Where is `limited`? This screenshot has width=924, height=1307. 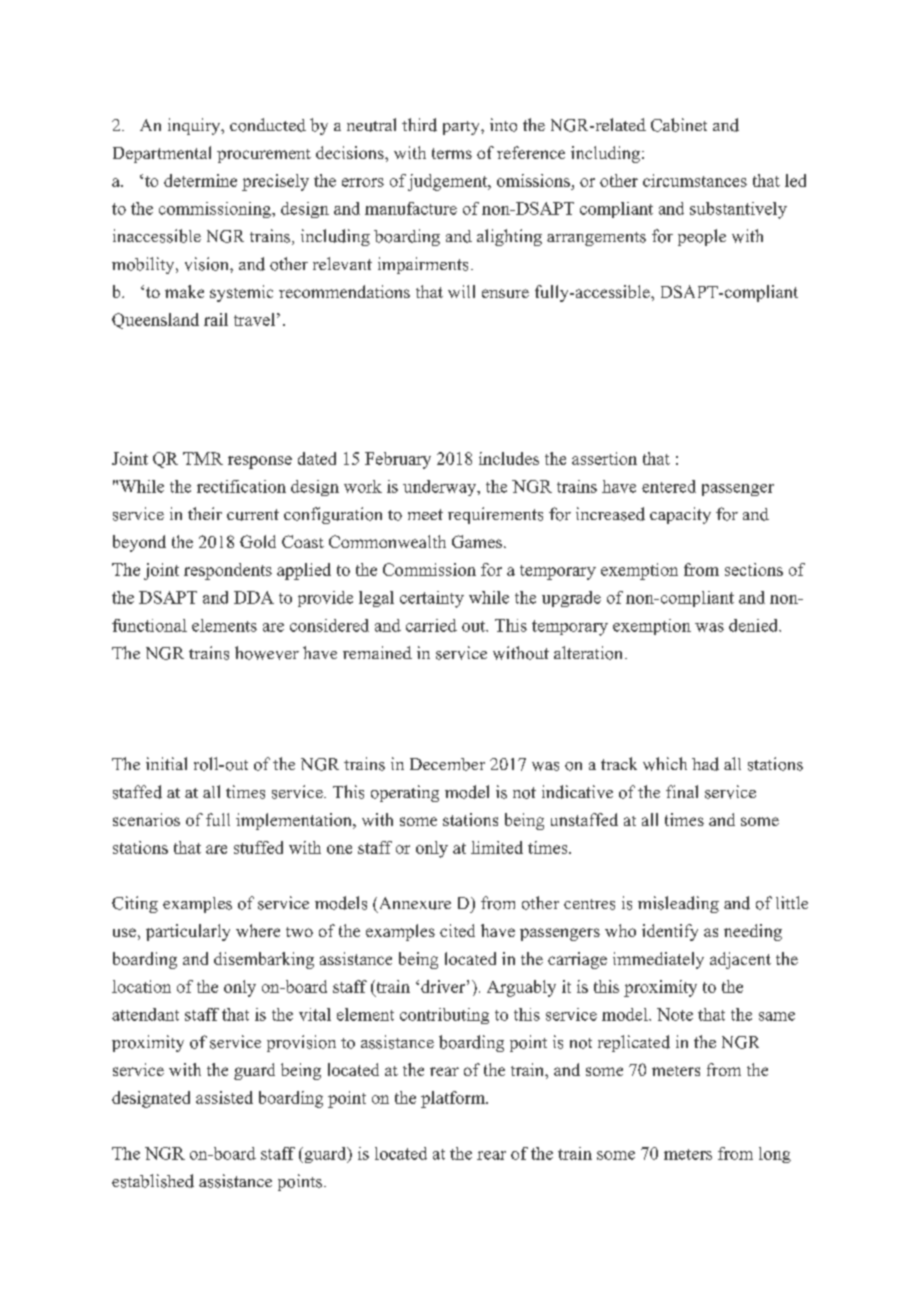
limited is located at coordinates (497, 847).
